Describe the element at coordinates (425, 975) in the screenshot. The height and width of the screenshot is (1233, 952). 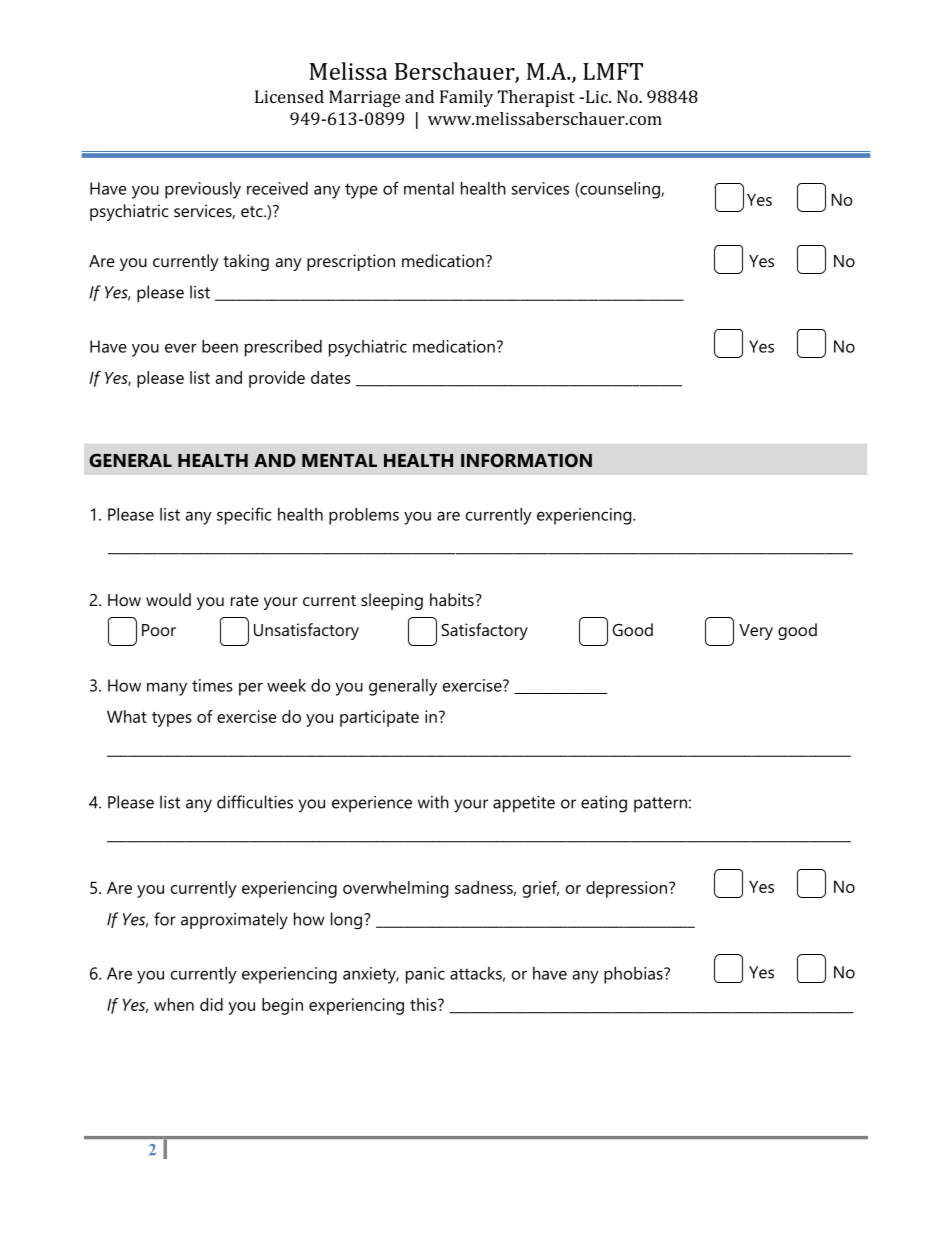
I see `panic` at that location.
